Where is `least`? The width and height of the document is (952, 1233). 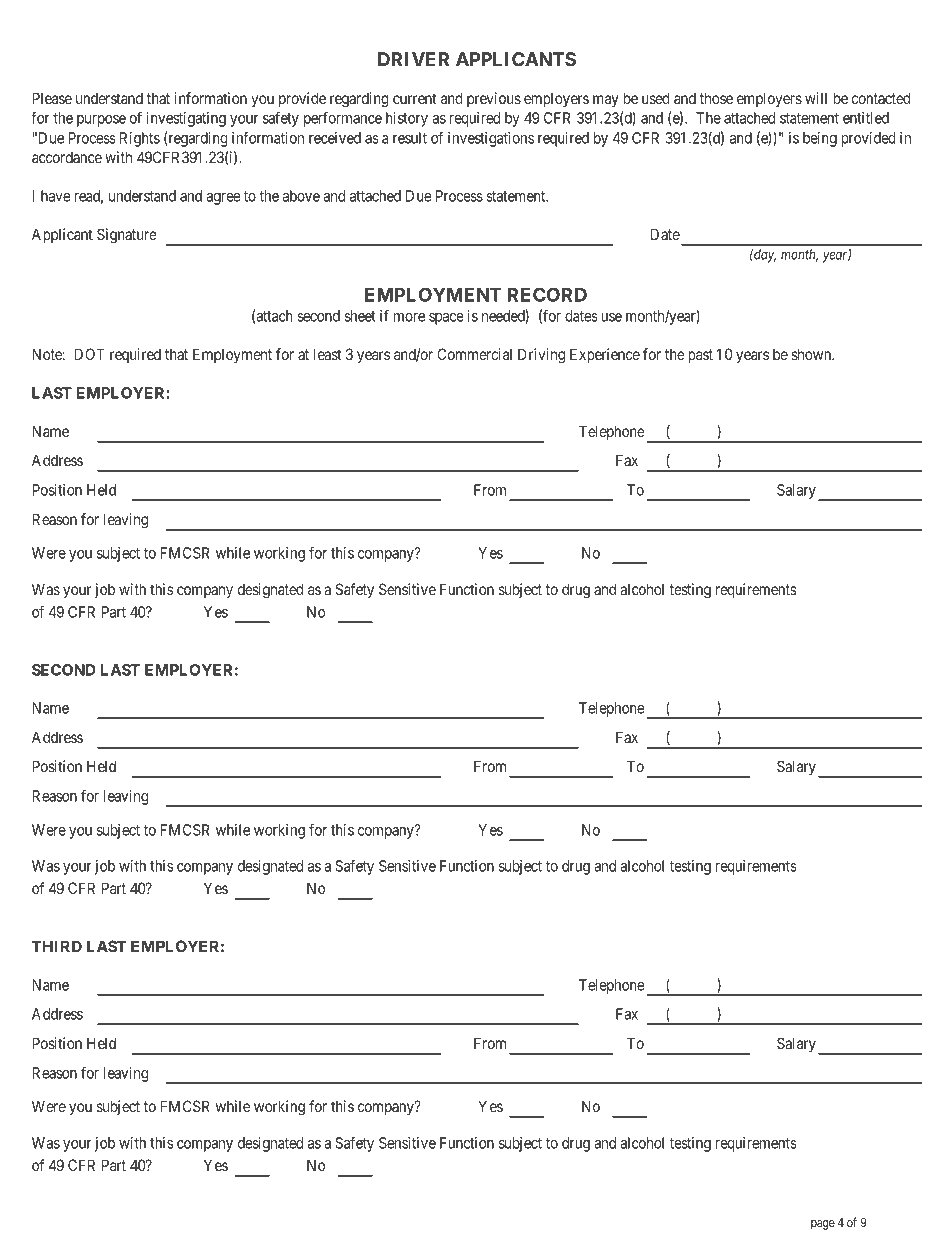
least is located at coordinates (327, 354).
